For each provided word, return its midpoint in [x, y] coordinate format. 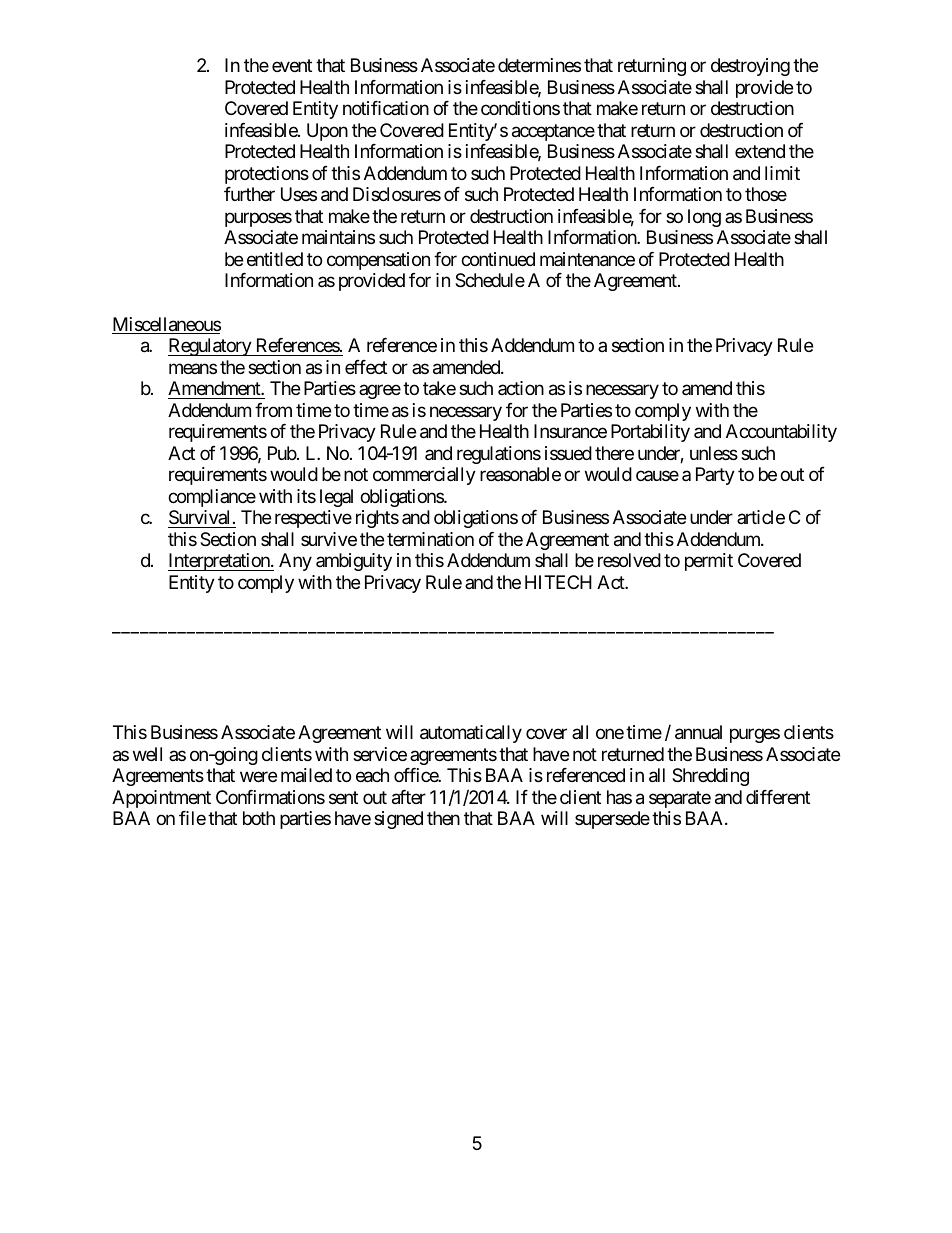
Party [715, 476]
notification [386, 108]
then [443, 818]
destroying [750, 67]
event [292, 66]
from [273, 410]
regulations [499, 455]
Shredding [710, 777]
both [259, 818]
